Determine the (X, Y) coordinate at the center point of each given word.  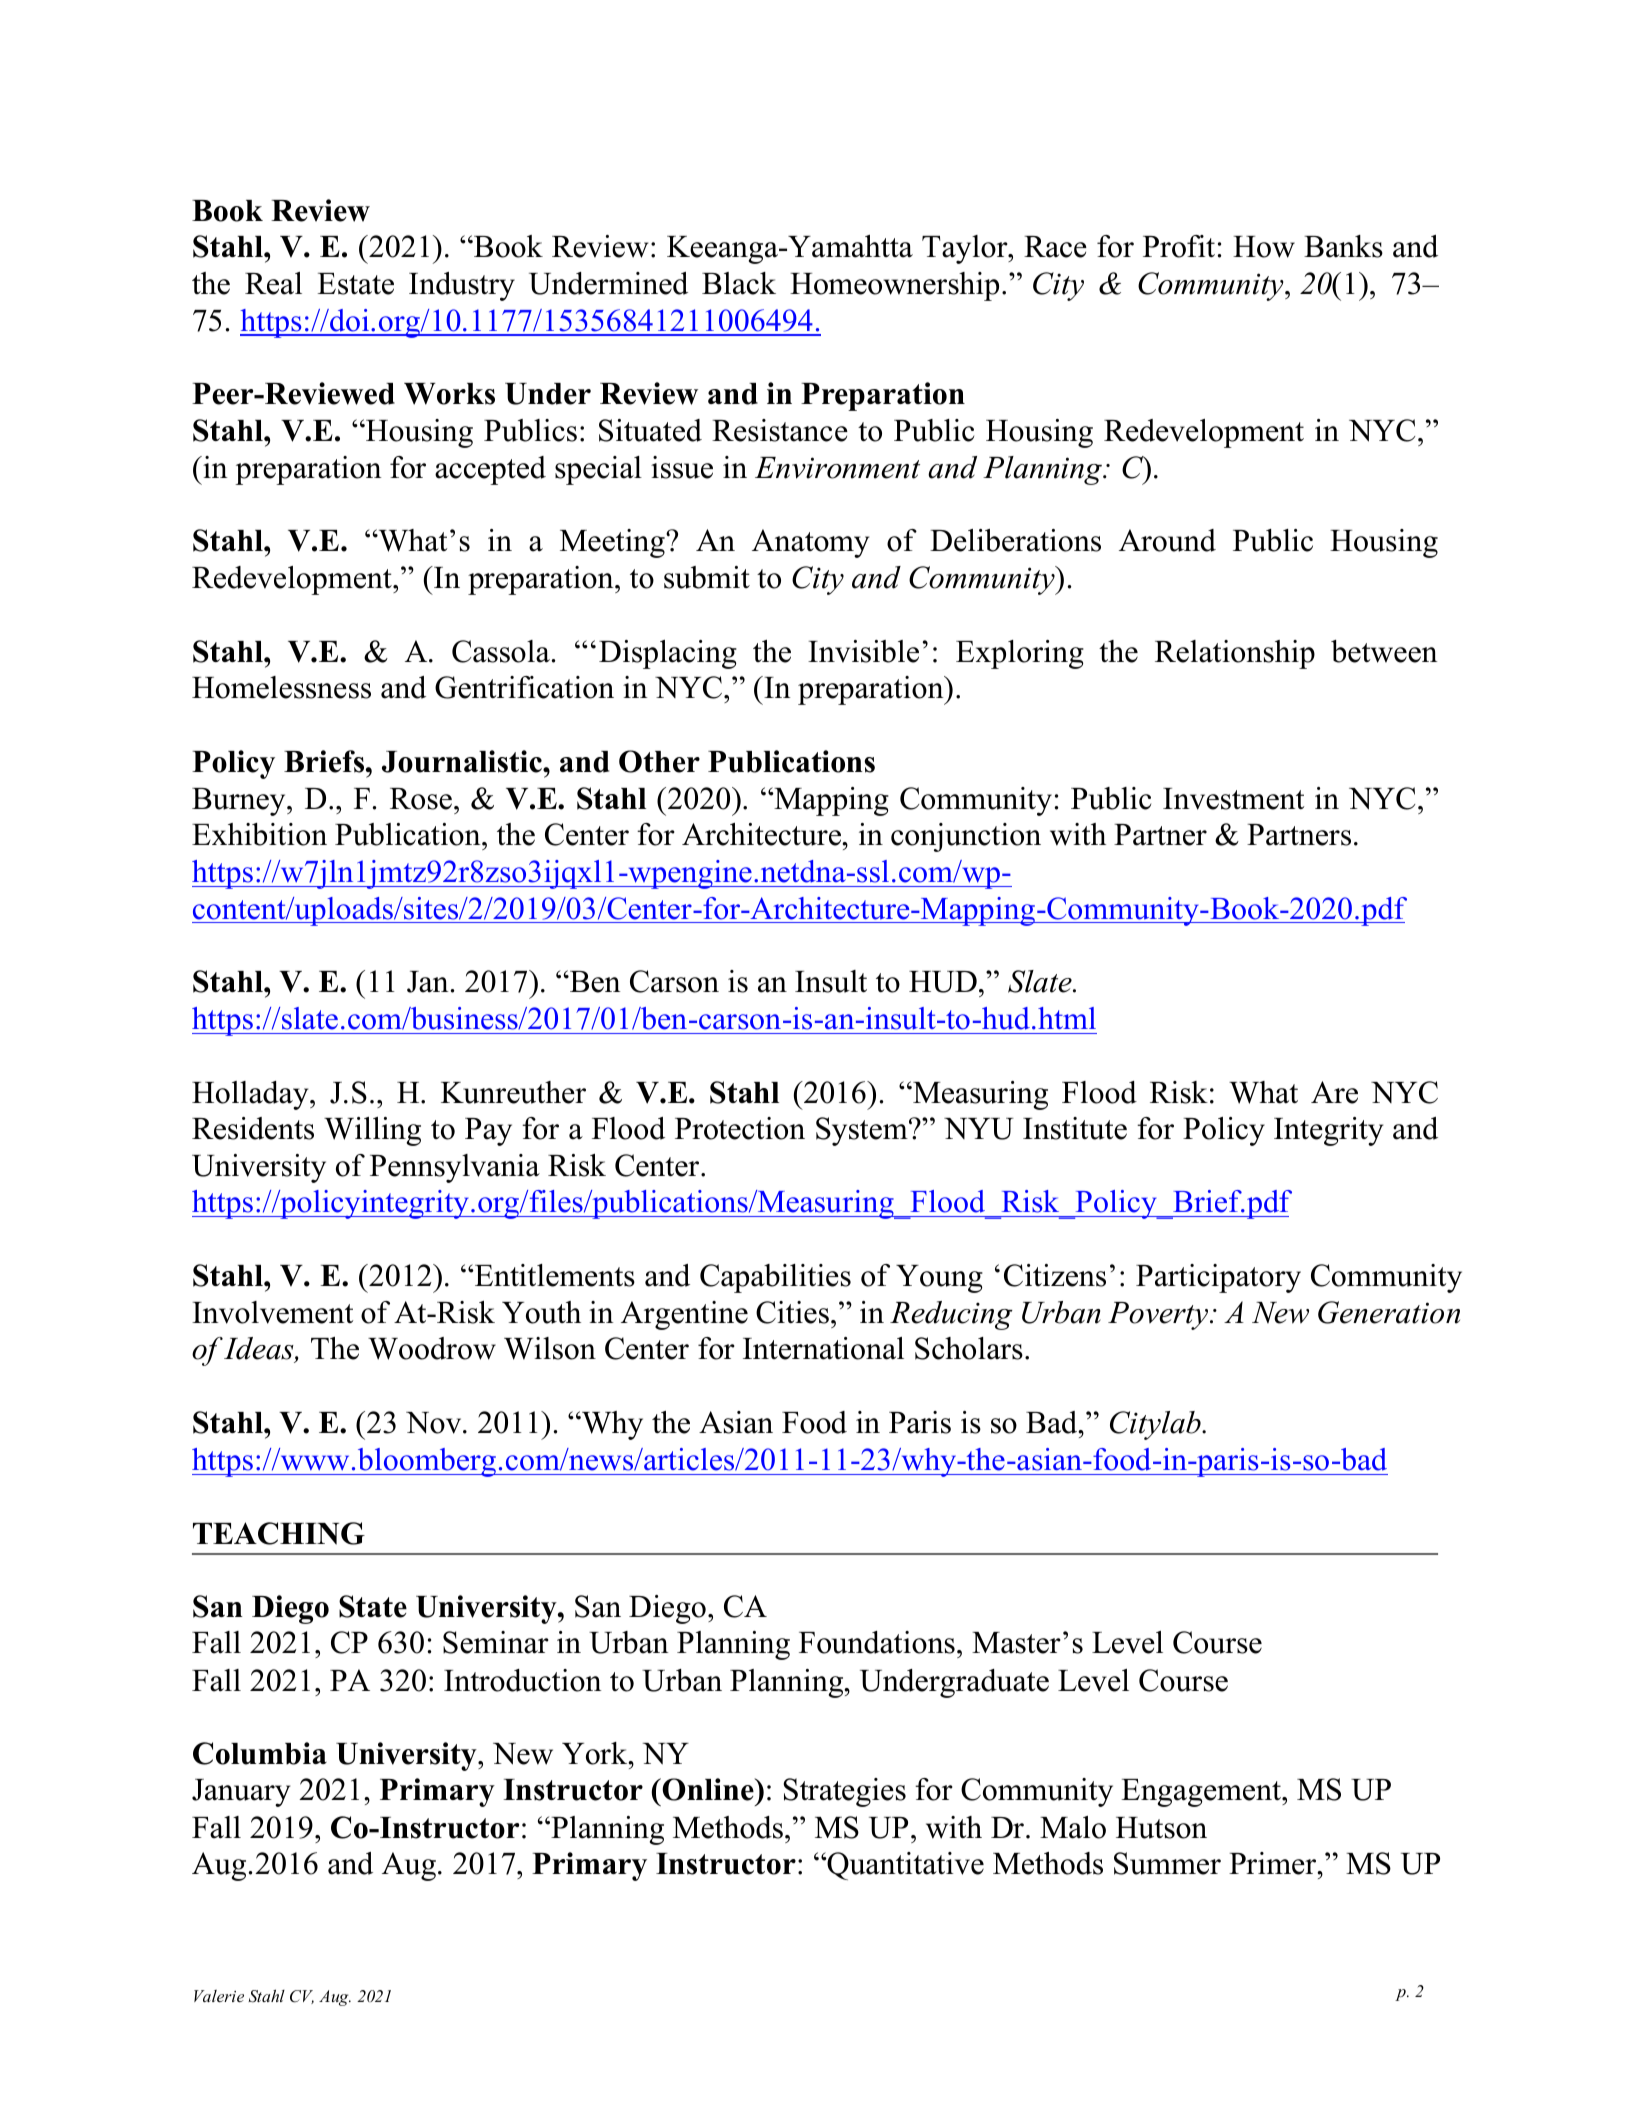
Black (739, 283)
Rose (421, 799)
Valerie (219, 1996)
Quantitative (904, 1866)
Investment (1233, 799)
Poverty (1159, 1316)
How (1264, 247)
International (823, 1348)
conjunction (966, 837)
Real (273, 283)
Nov (435, 1423)
